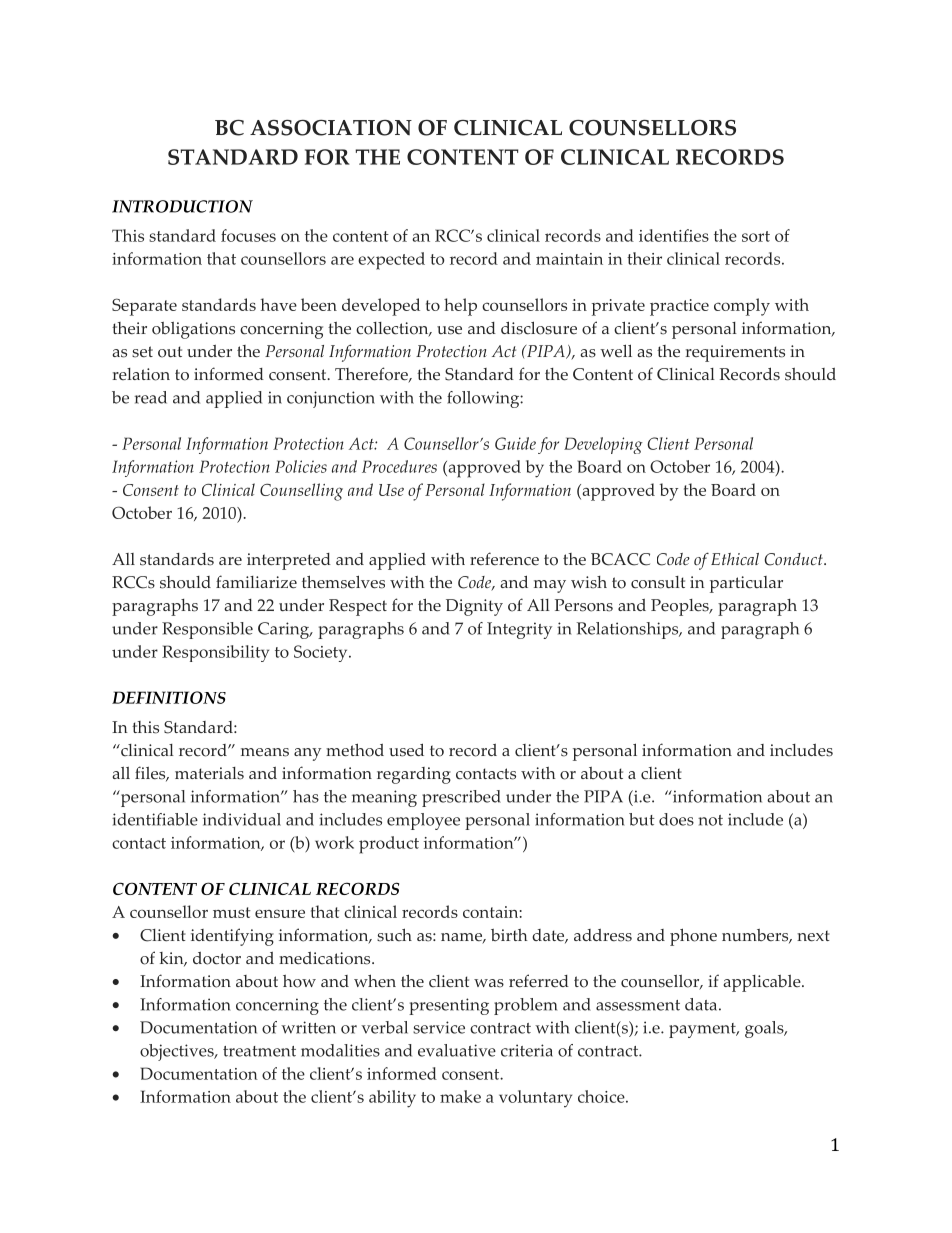 Image resolution: width=952 pixels, height=1233 pixels. Describe the element at coordinates (710, 820) in the document. I see `not` at that location.
